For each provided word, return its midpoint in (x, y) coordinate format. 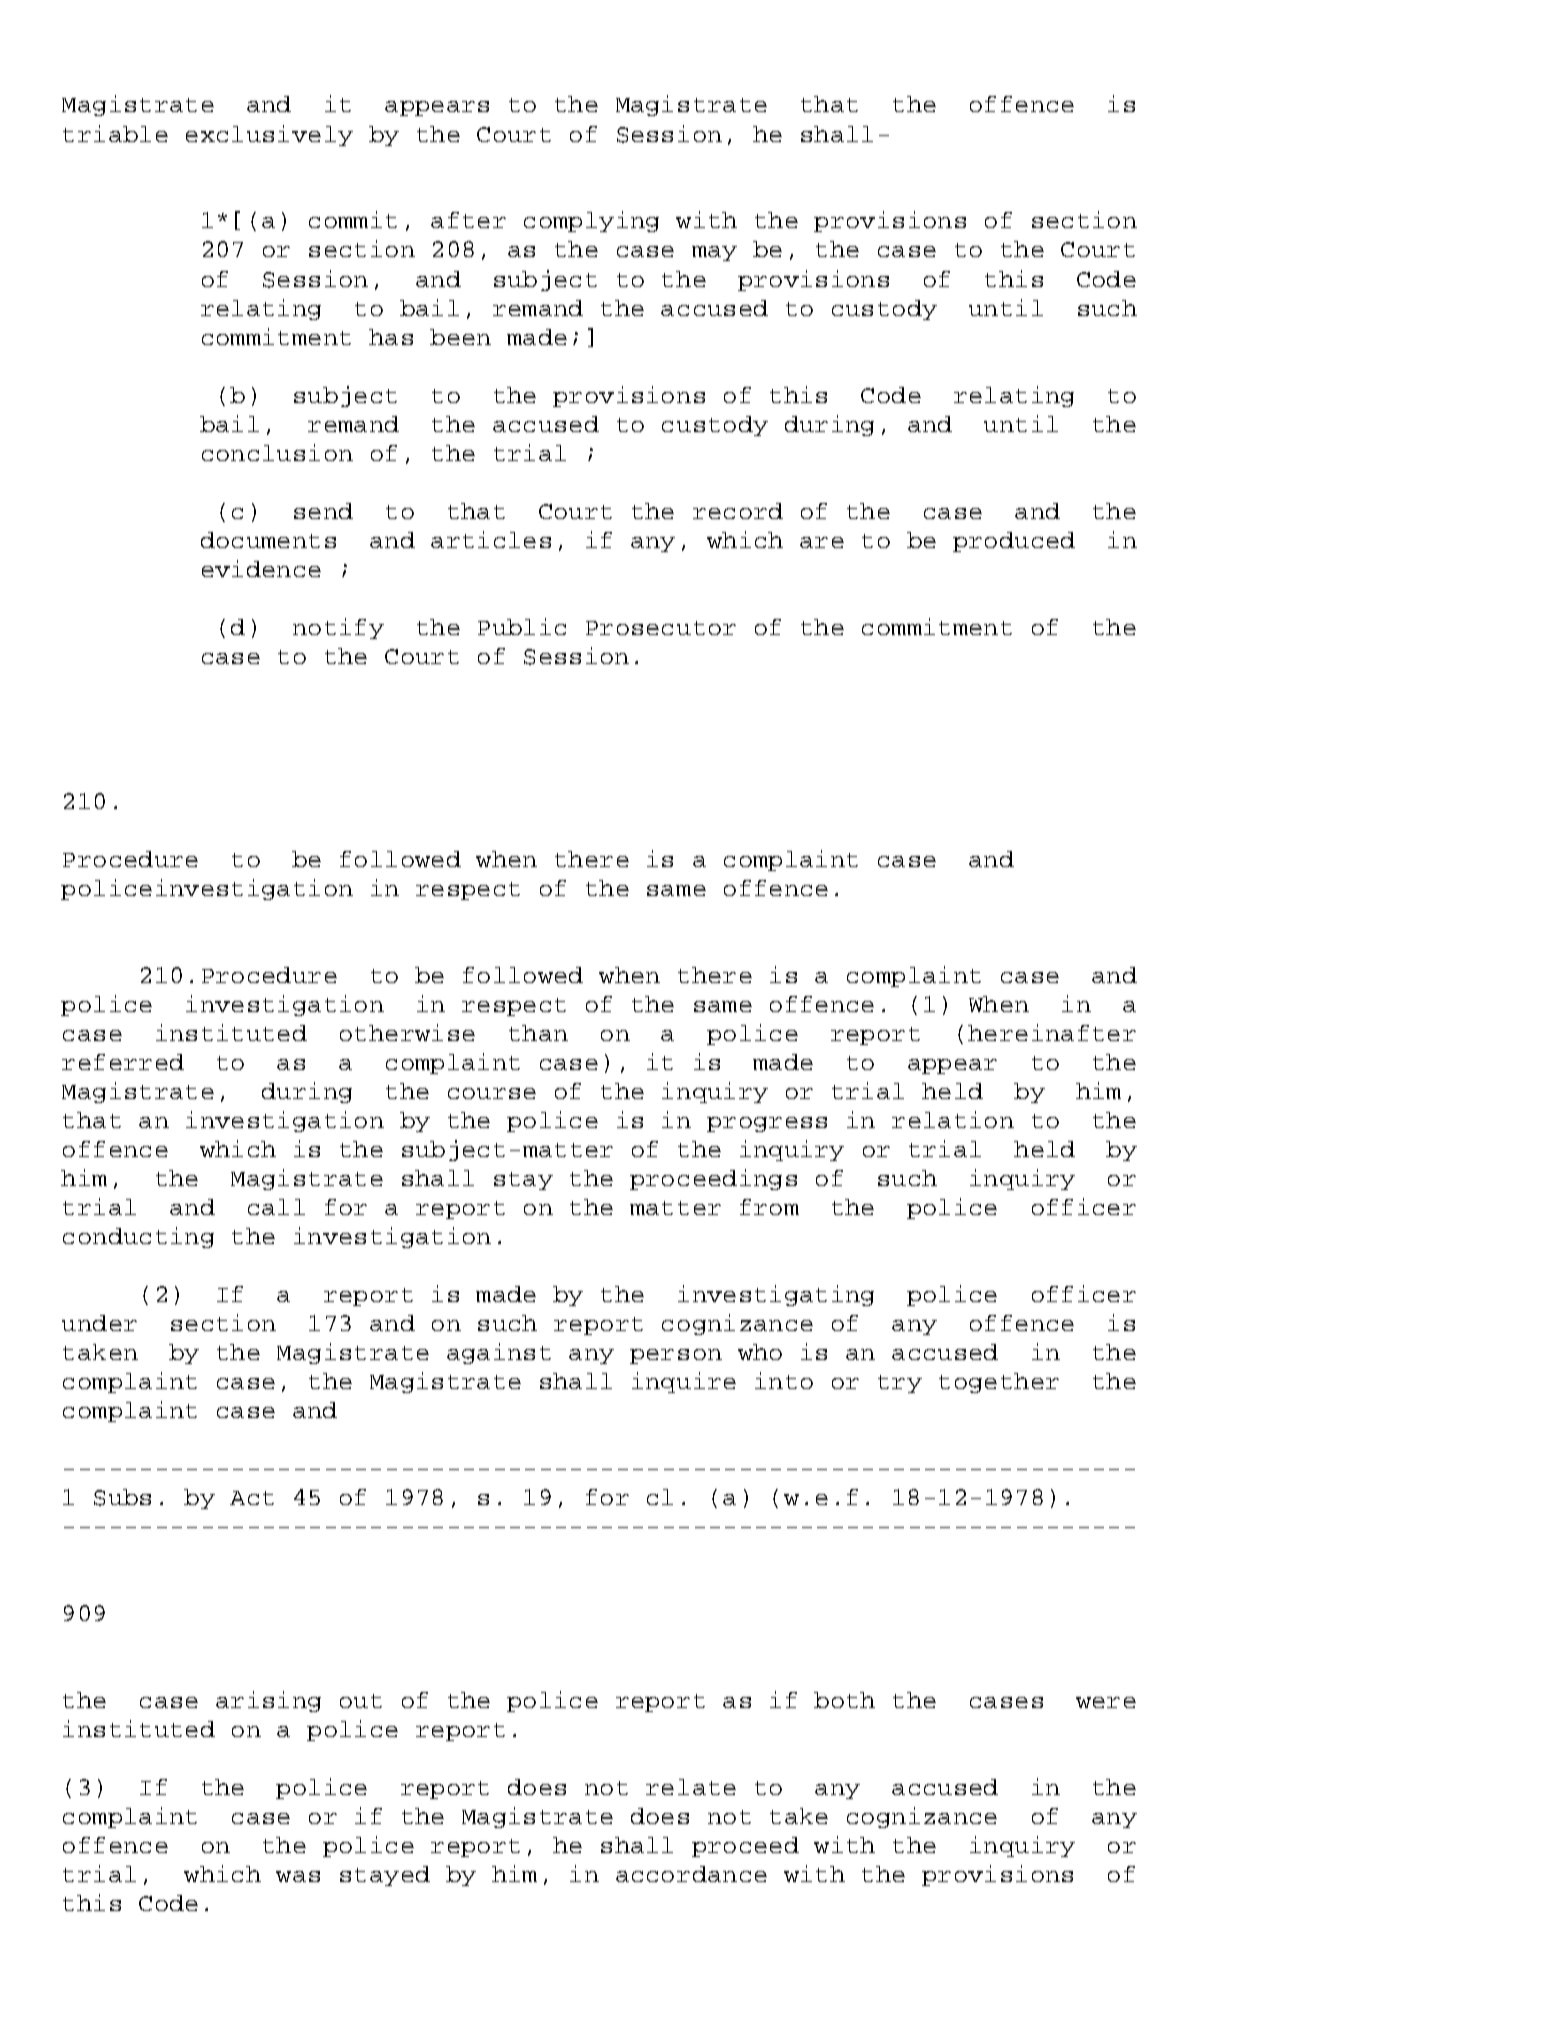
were (1106, 1702)
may (714, 253)
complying (591, 221)
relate (691, 1787)
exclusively (269, 135)
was (298, 1876)
